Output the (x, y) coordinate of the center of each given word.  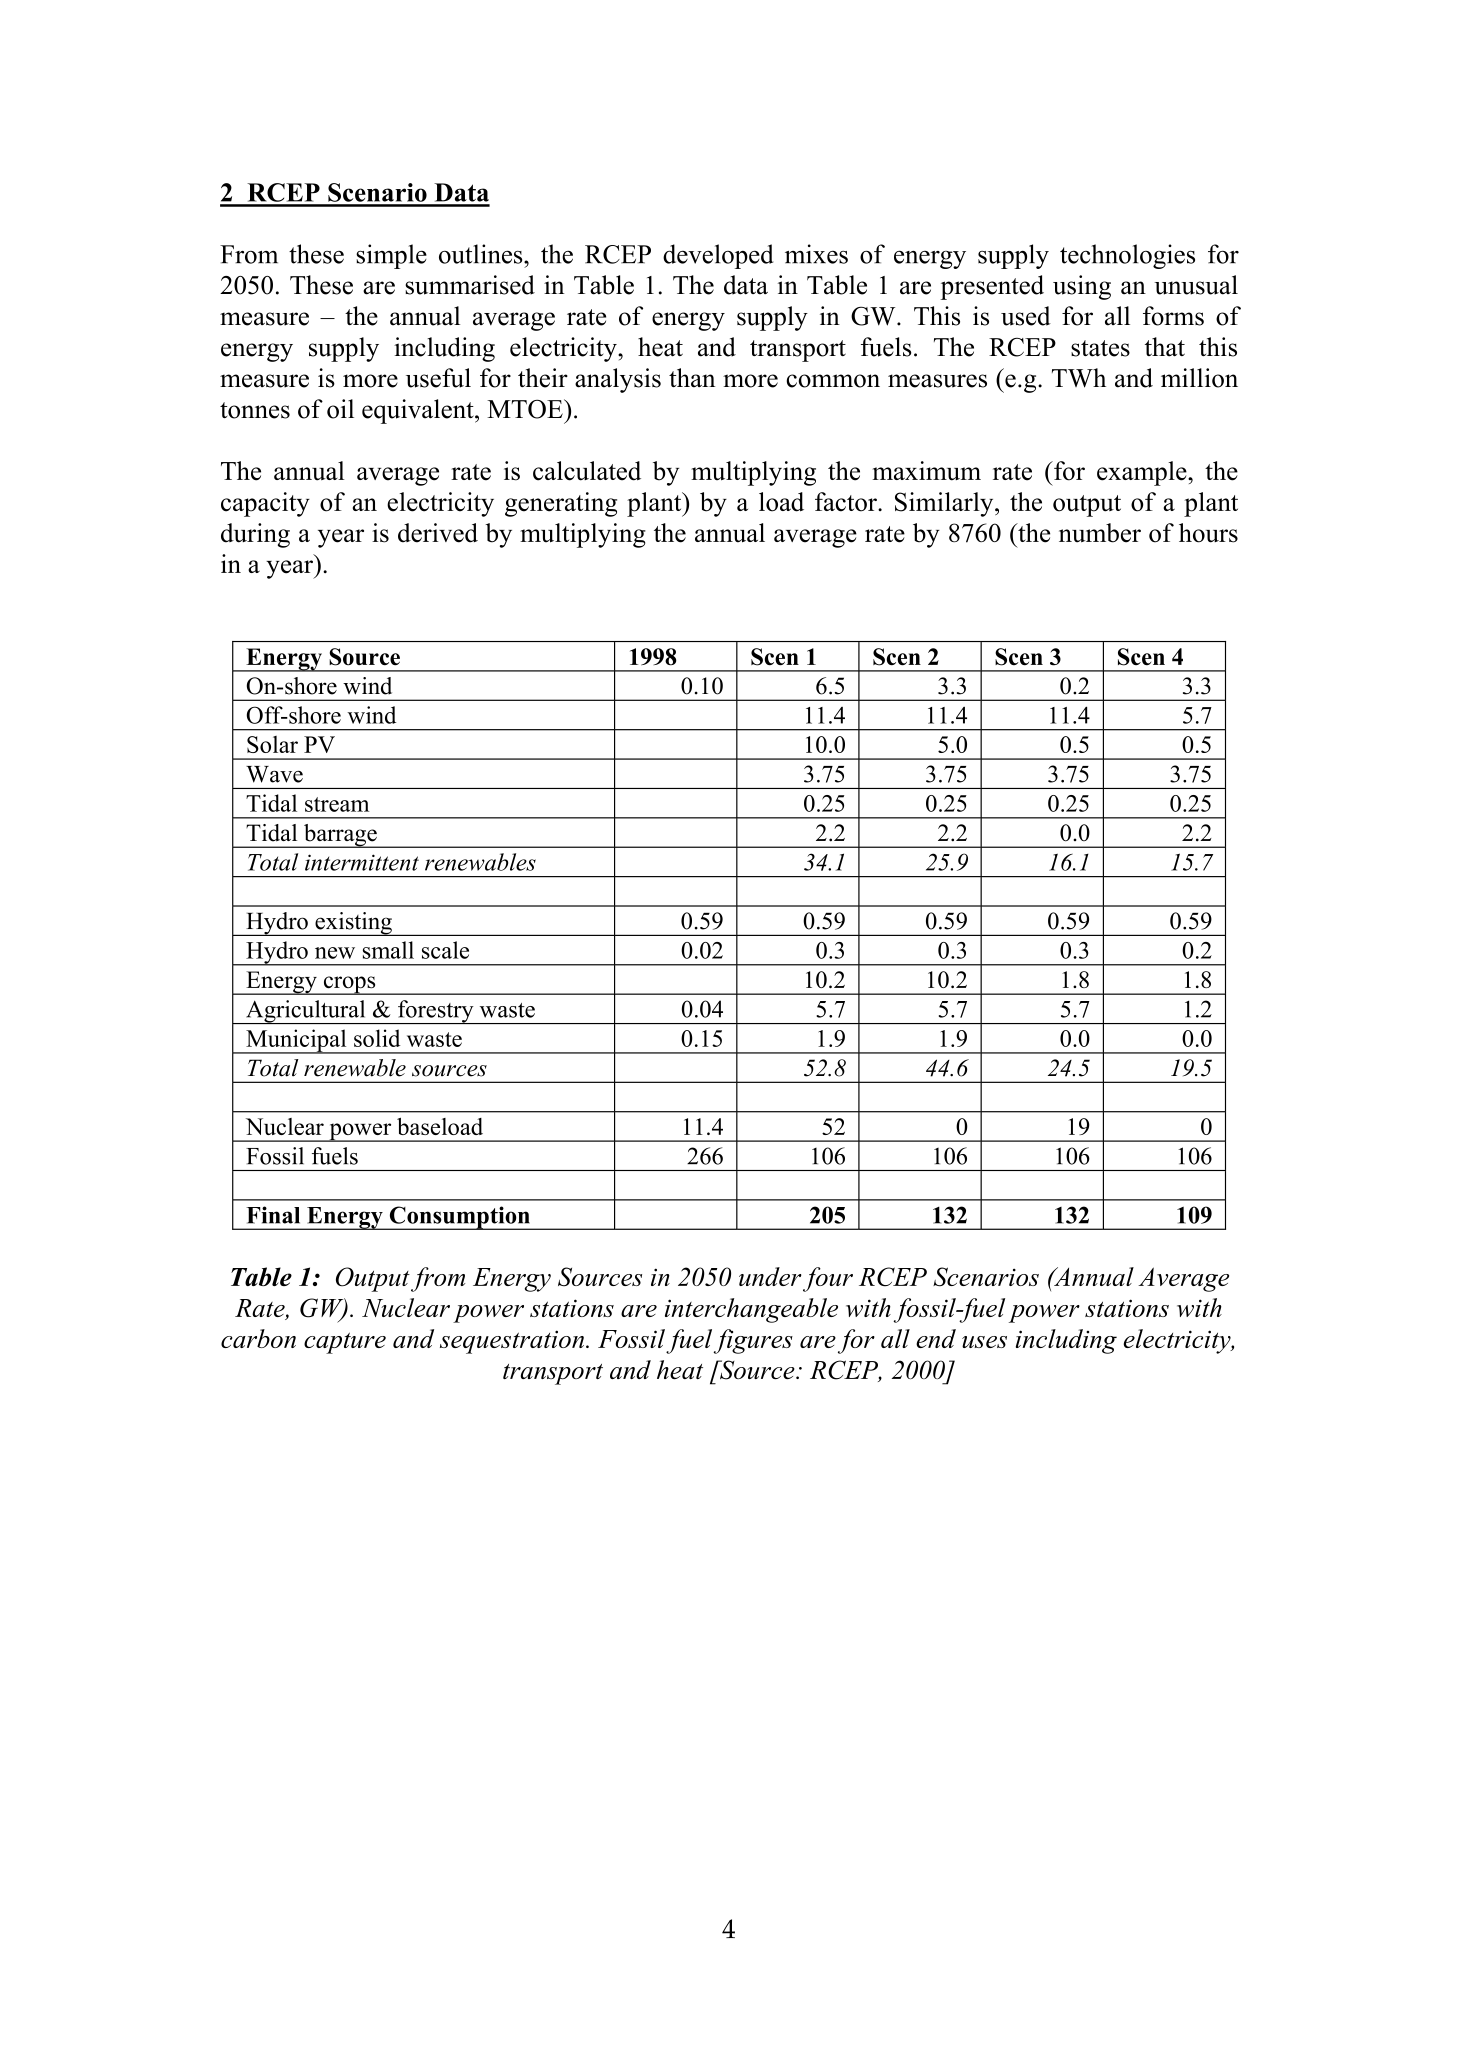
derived (438, 533)
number (1100, 533)
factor (847, 502)
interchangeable (751, 1310)
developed (718, 256)
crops (349, 985)
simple (391, 256)
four (828, 1279)
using (1082, 287)
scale (445, 950)
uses (984, 1342)
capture (345, 1343)
